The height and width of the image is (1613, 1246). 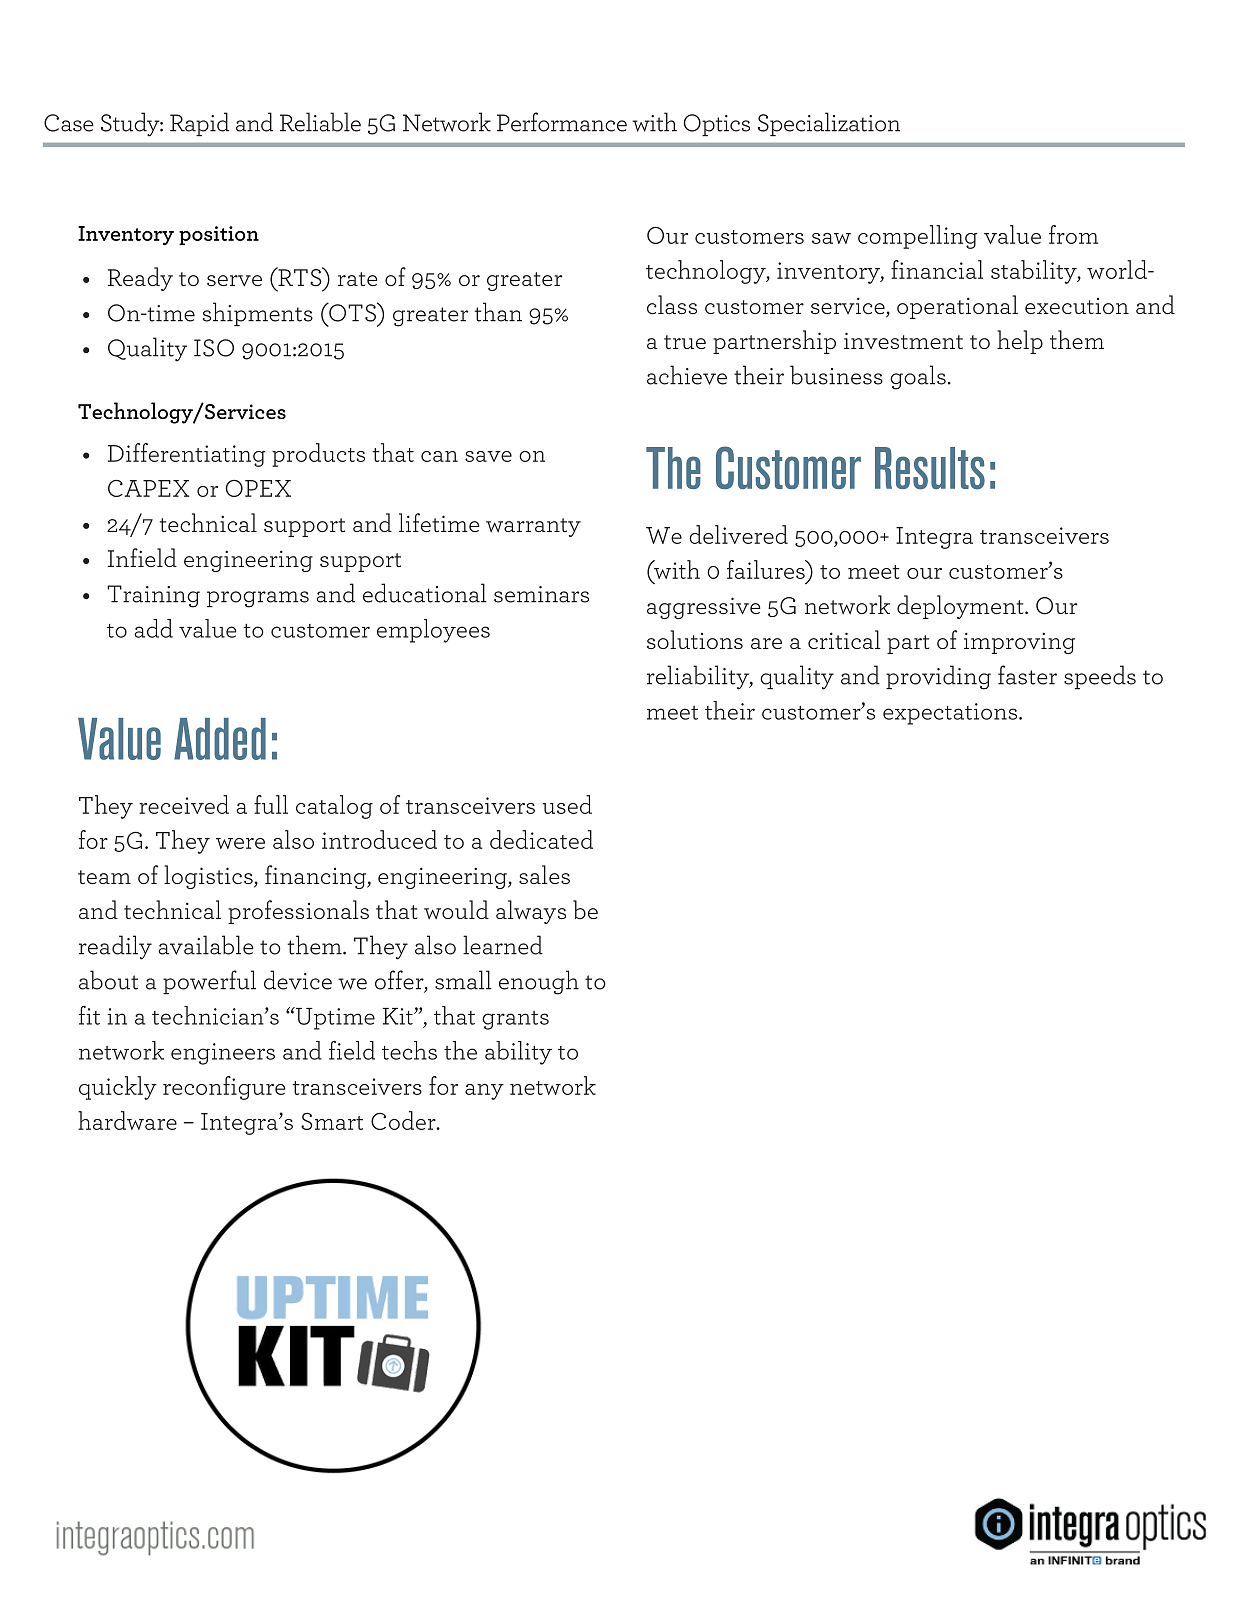 What do you see at coordinates (918, 377) in the image?
I see `goals` at bounding box center [918, 377].
